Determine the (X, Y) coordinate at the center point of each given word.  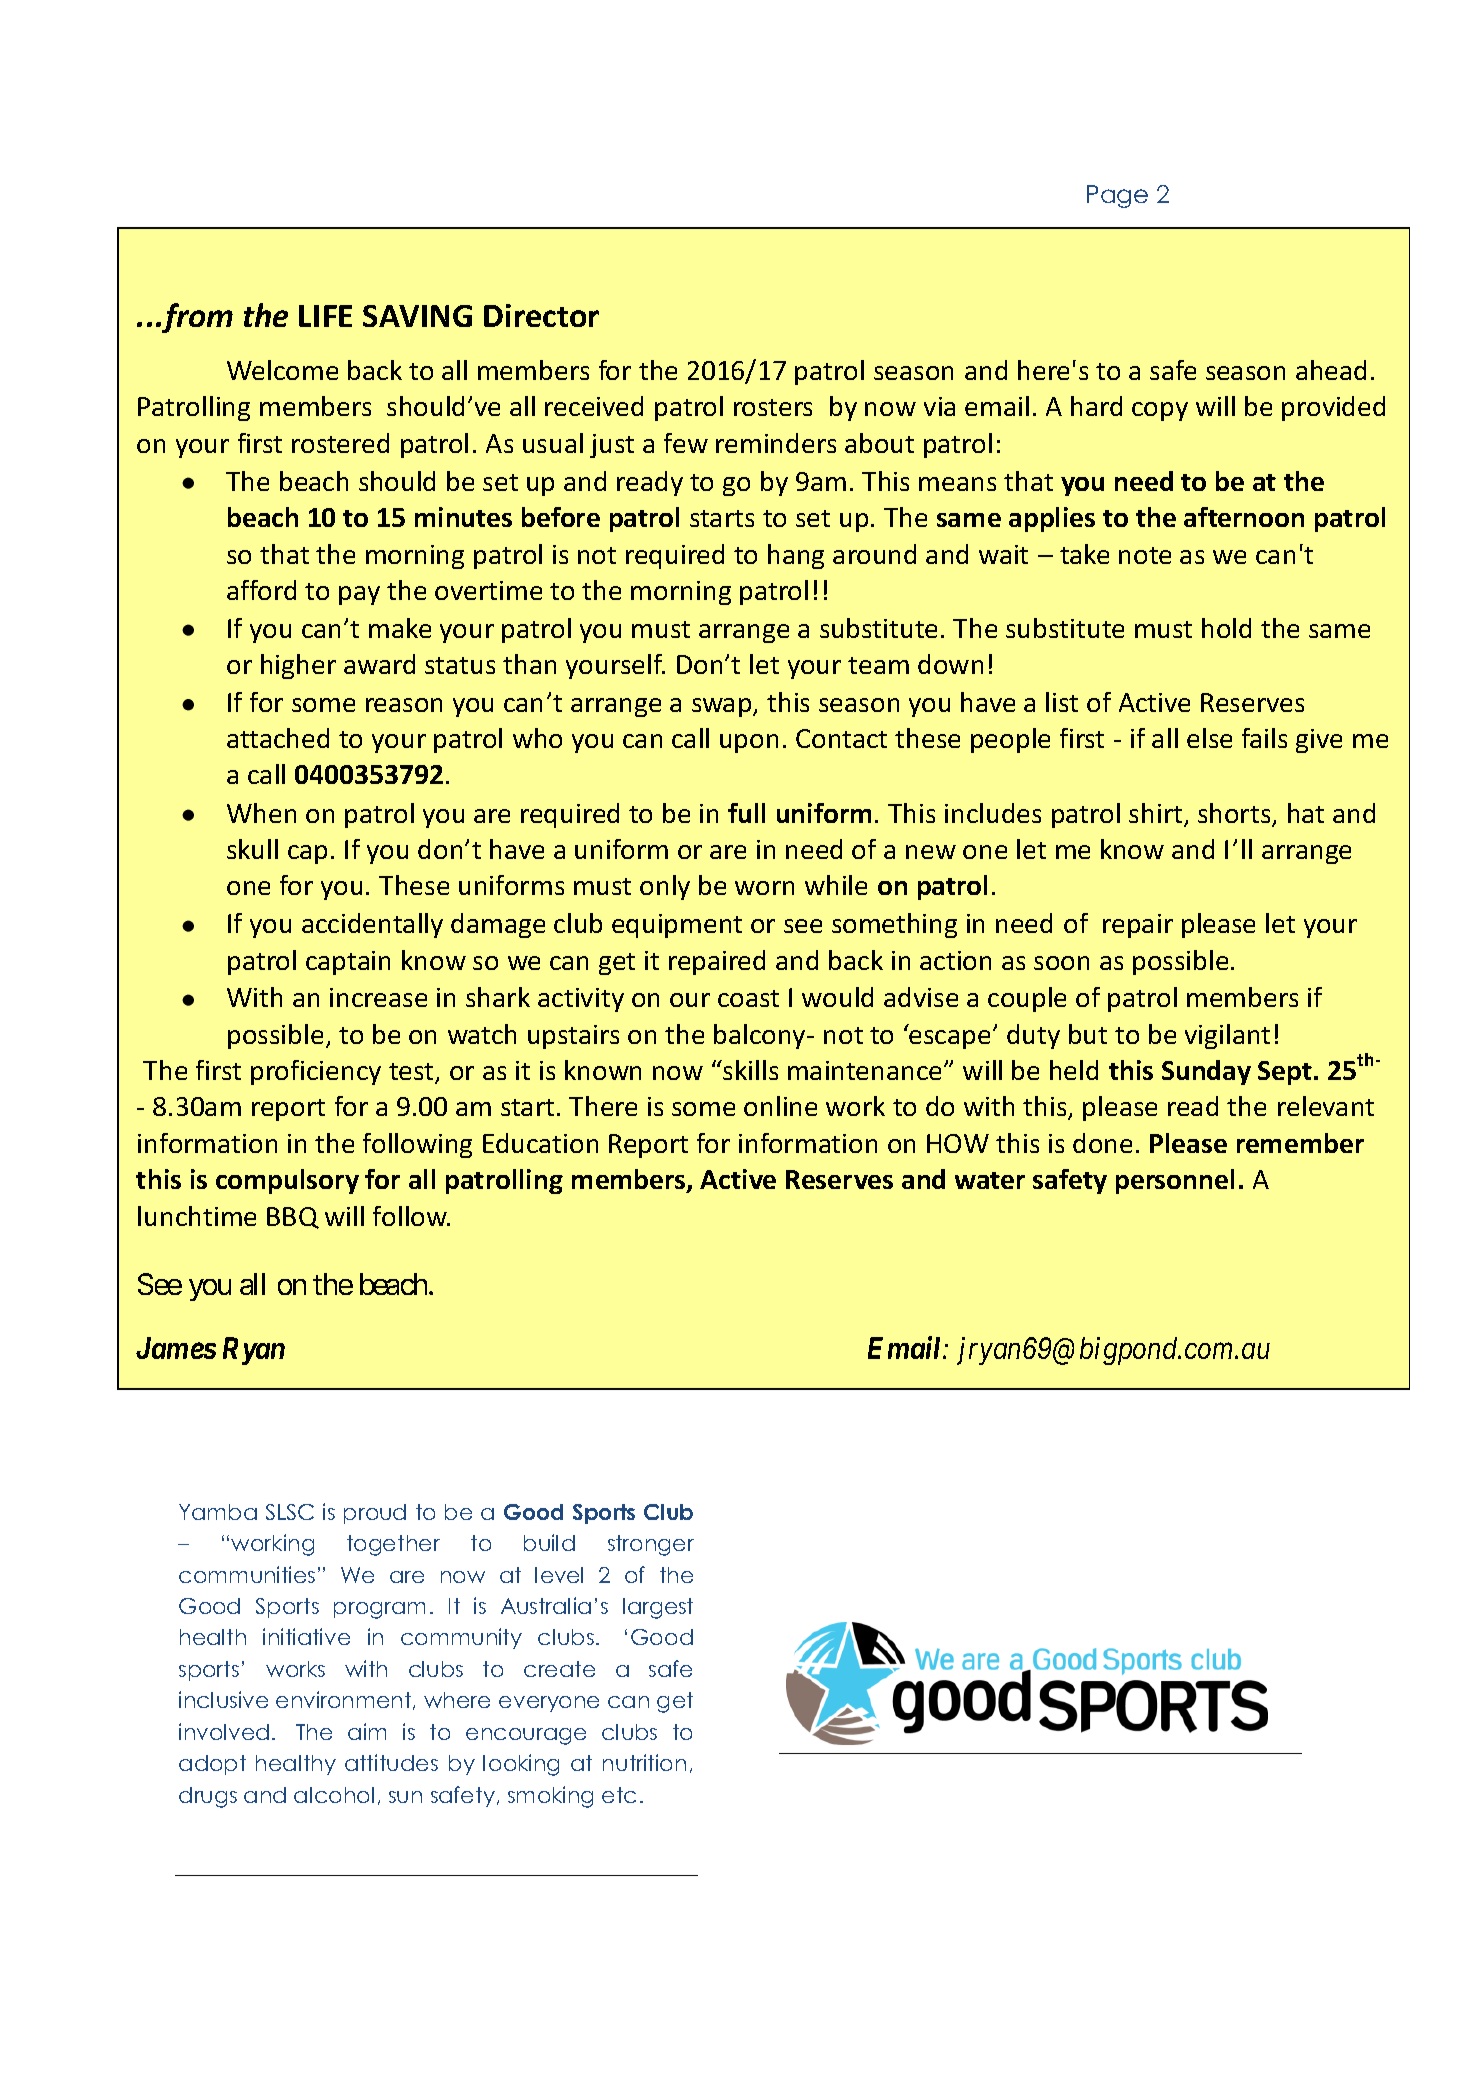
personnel (1175, 1181)
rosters (773, 407)
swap (723, 707)
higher (298, 666)
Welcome (282, 370)
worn (764, 888)
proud (375, 1514)
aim (367, 1731)
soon (1061, 963)
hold (1226, 628)
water (990, 1180)
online (780, 1106)
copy (1160, 411)
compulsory (287, 1181)
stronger (651, 1545)
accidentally (372, 925)
